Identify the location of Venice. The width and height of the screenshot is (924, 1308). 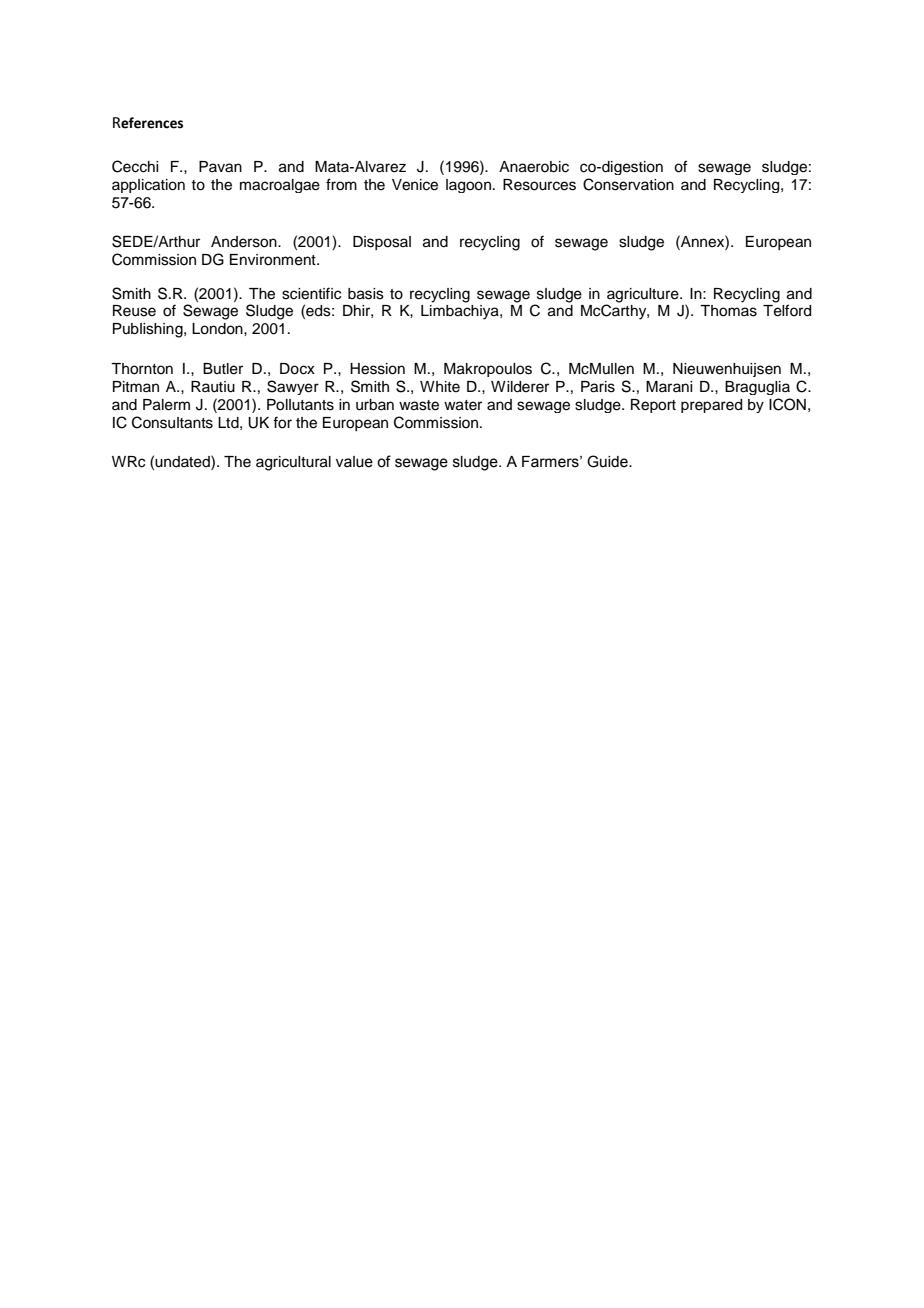
(415, 185).
